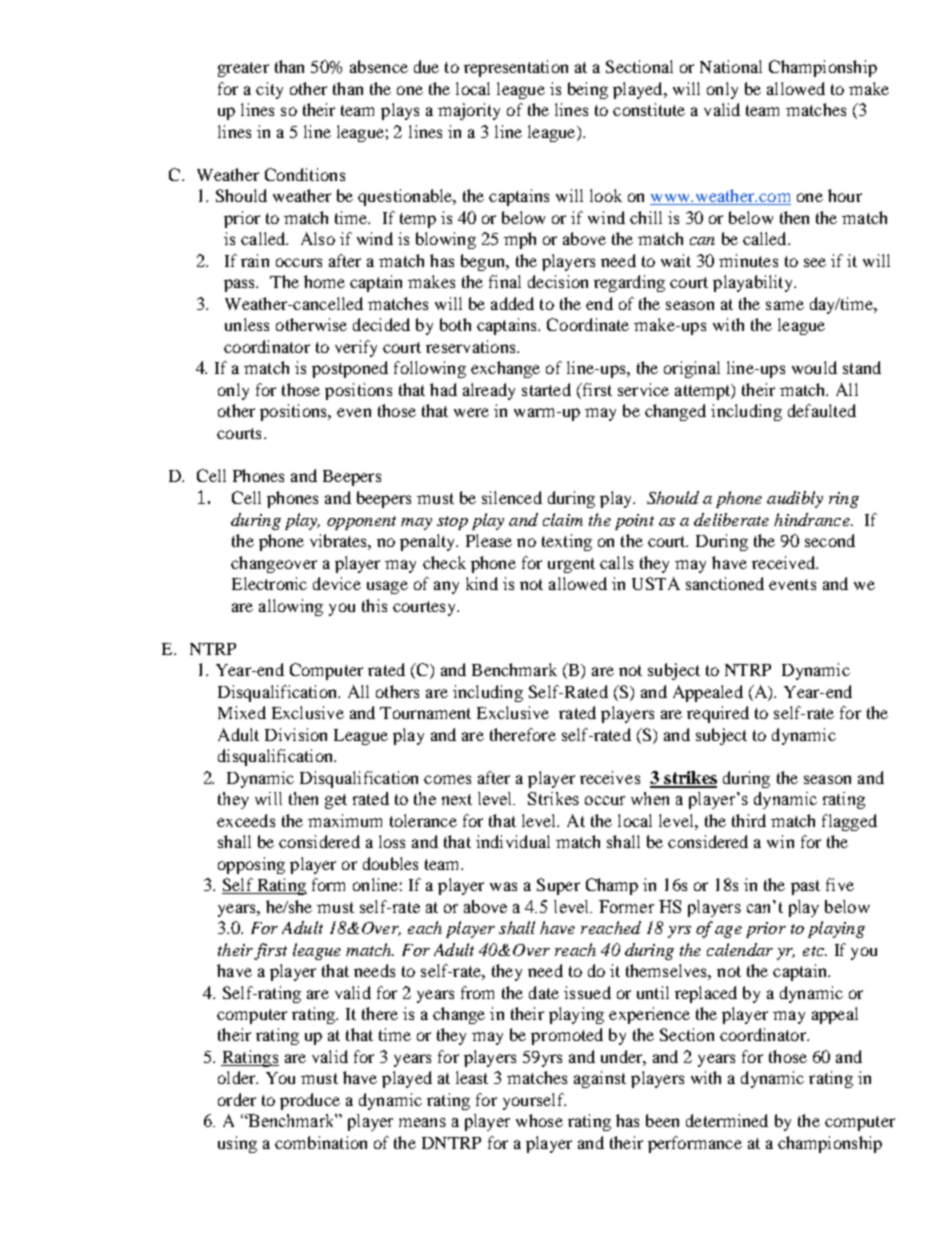 The width and height of the image is (952, 1233). What do you see at coordinates (345, 820) in the image?
I see `maximum` at bounding box center [345, 820].
